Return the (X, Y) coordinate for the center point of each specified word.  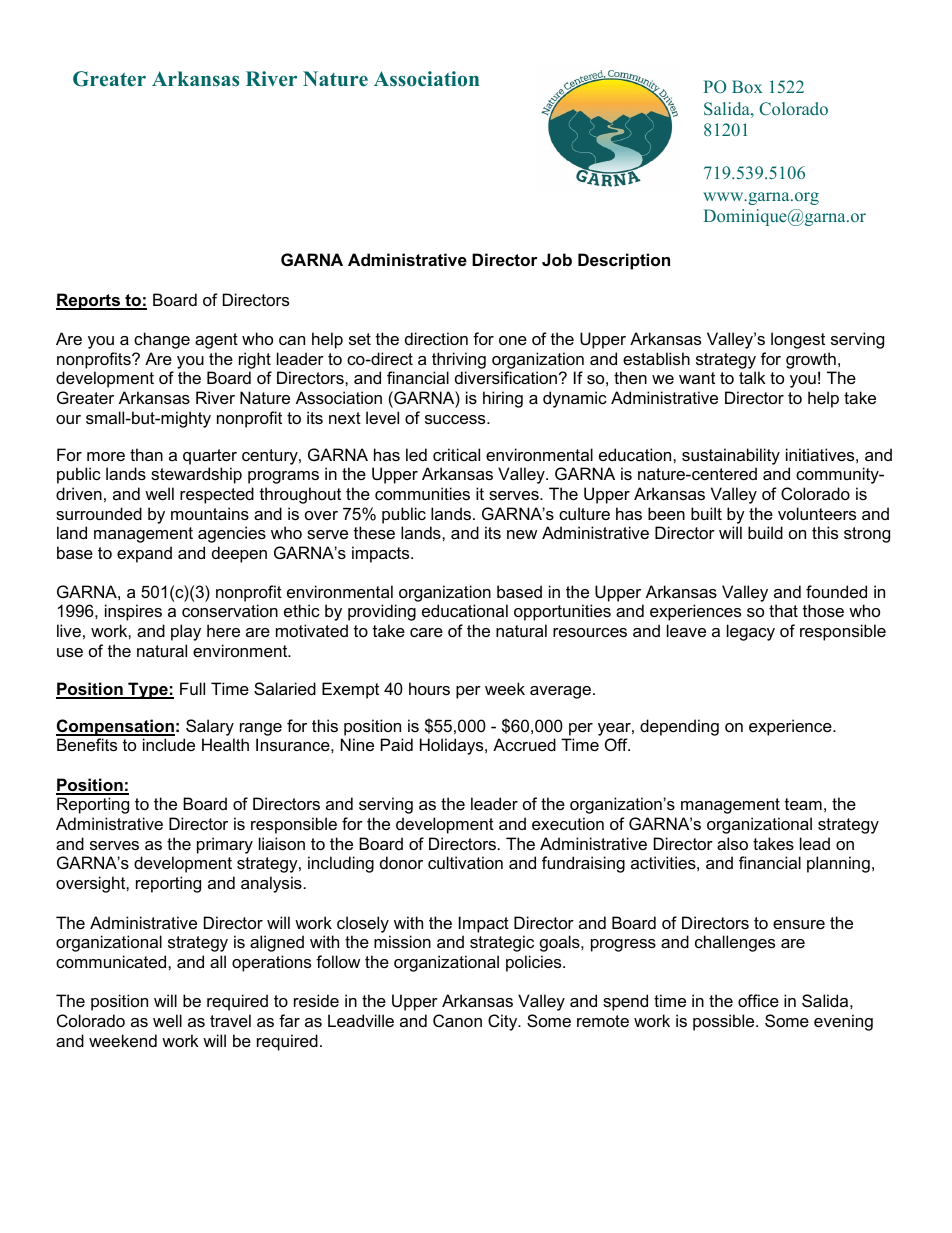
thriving (459, 360)
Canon (457, 1020)
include (169, 744)
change (162, 340)
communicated (112, 961)
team (803, 804)
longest (798, 340)
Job (557, 259)
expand (144, 554)
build (765, 532)
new (522, 534)
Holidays (453, 746)
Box (747, 86)
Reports (89, 301)
